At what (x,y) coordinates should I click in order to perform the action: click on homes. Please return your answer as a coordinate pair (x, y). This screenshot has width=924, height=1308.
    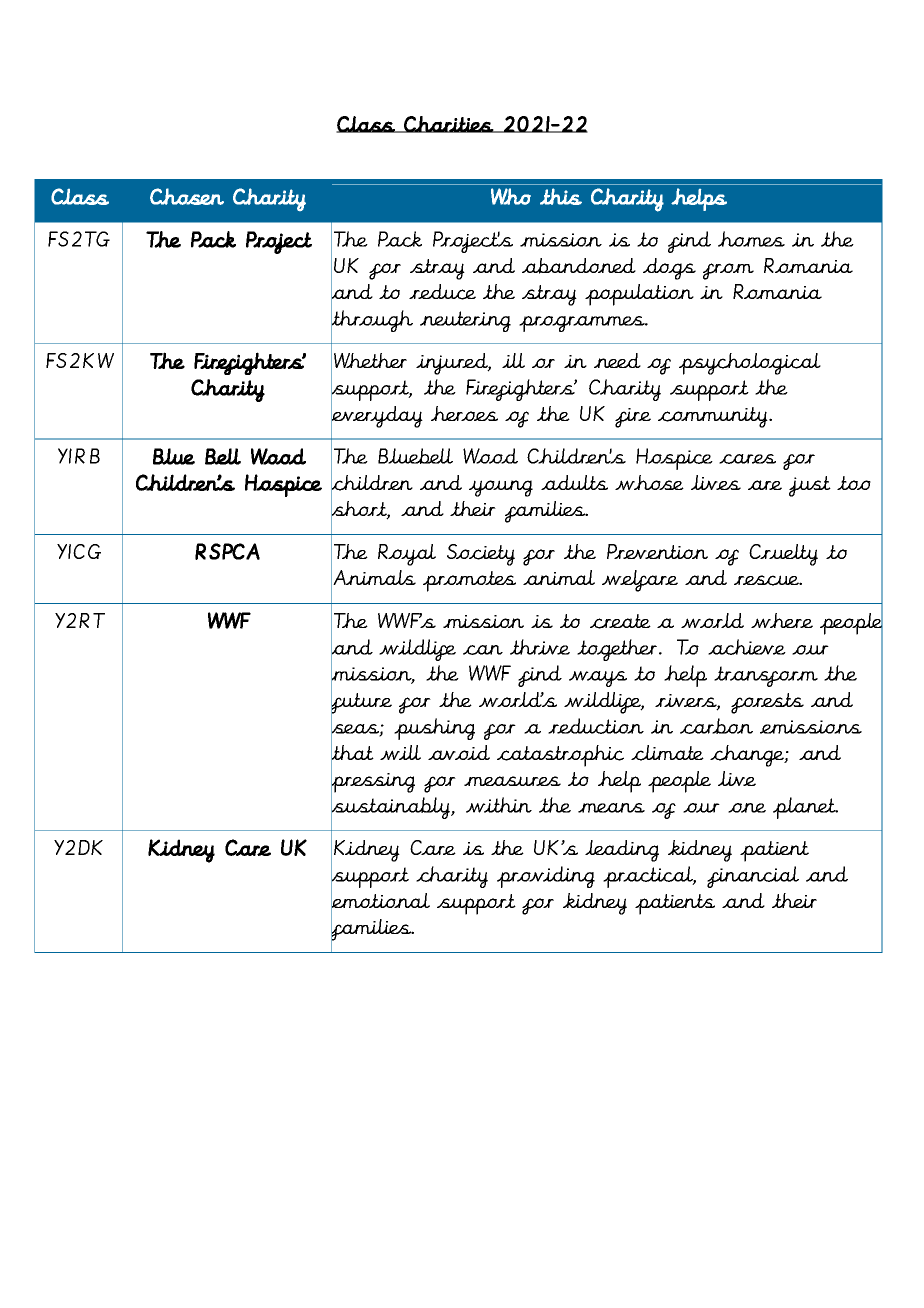
    Looking at the image, I should click on (751, 239).
